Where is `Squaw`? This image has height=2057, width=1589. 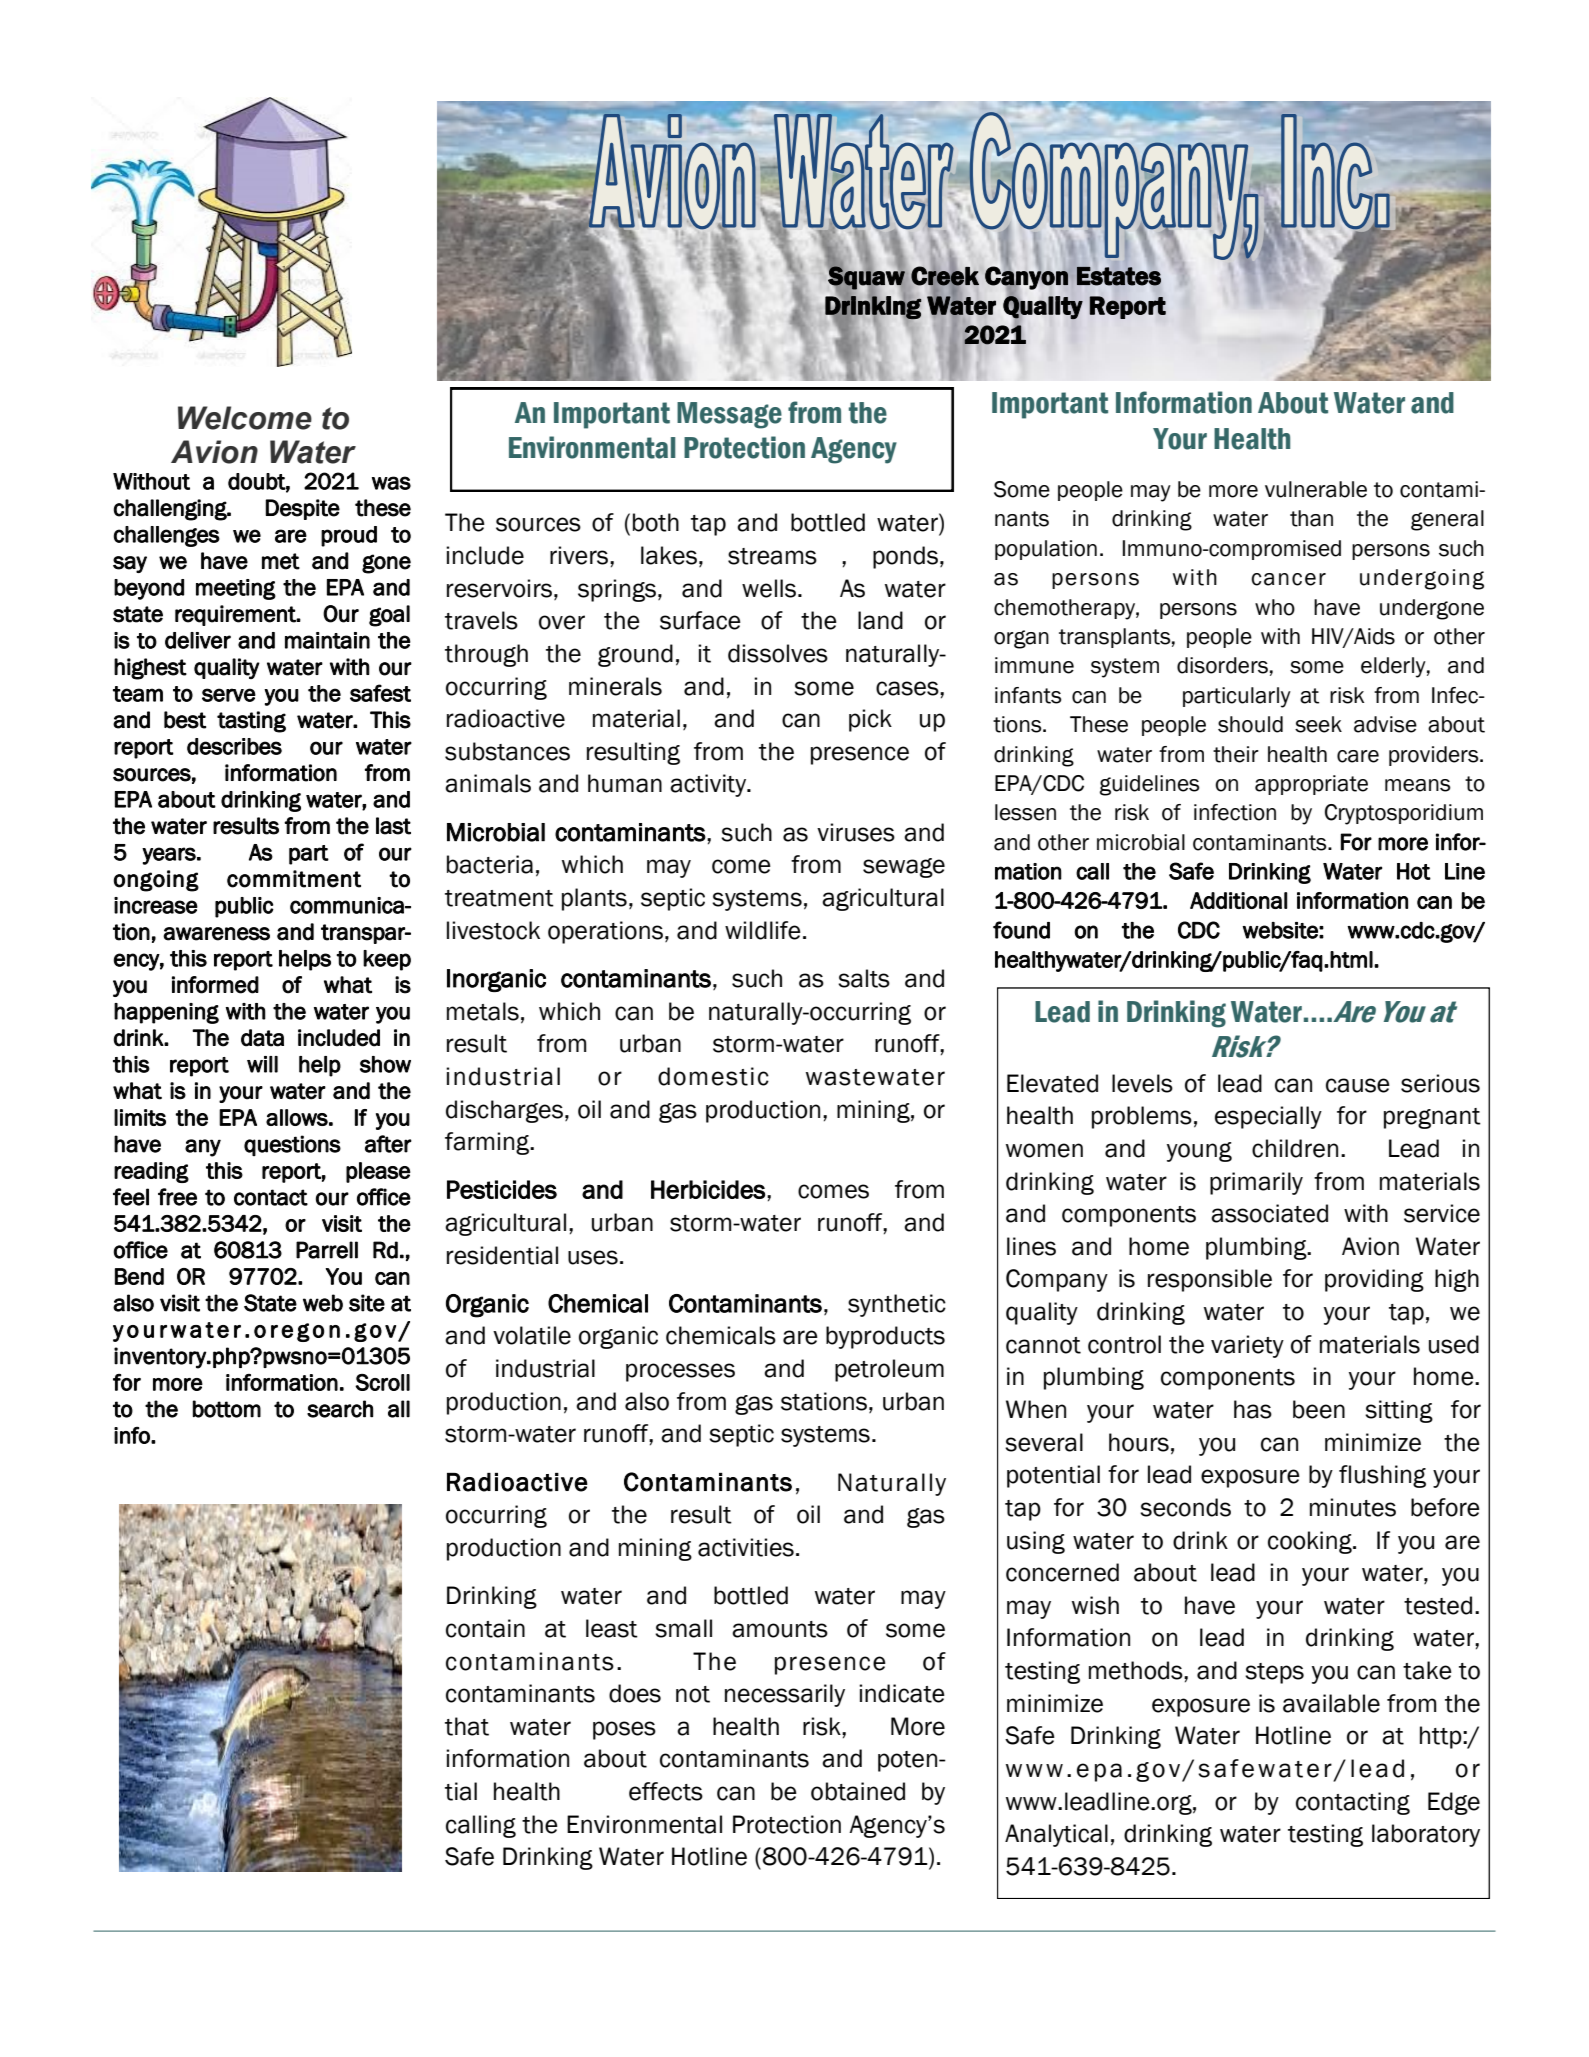 Squaw is located at coordinates (866, 277).
